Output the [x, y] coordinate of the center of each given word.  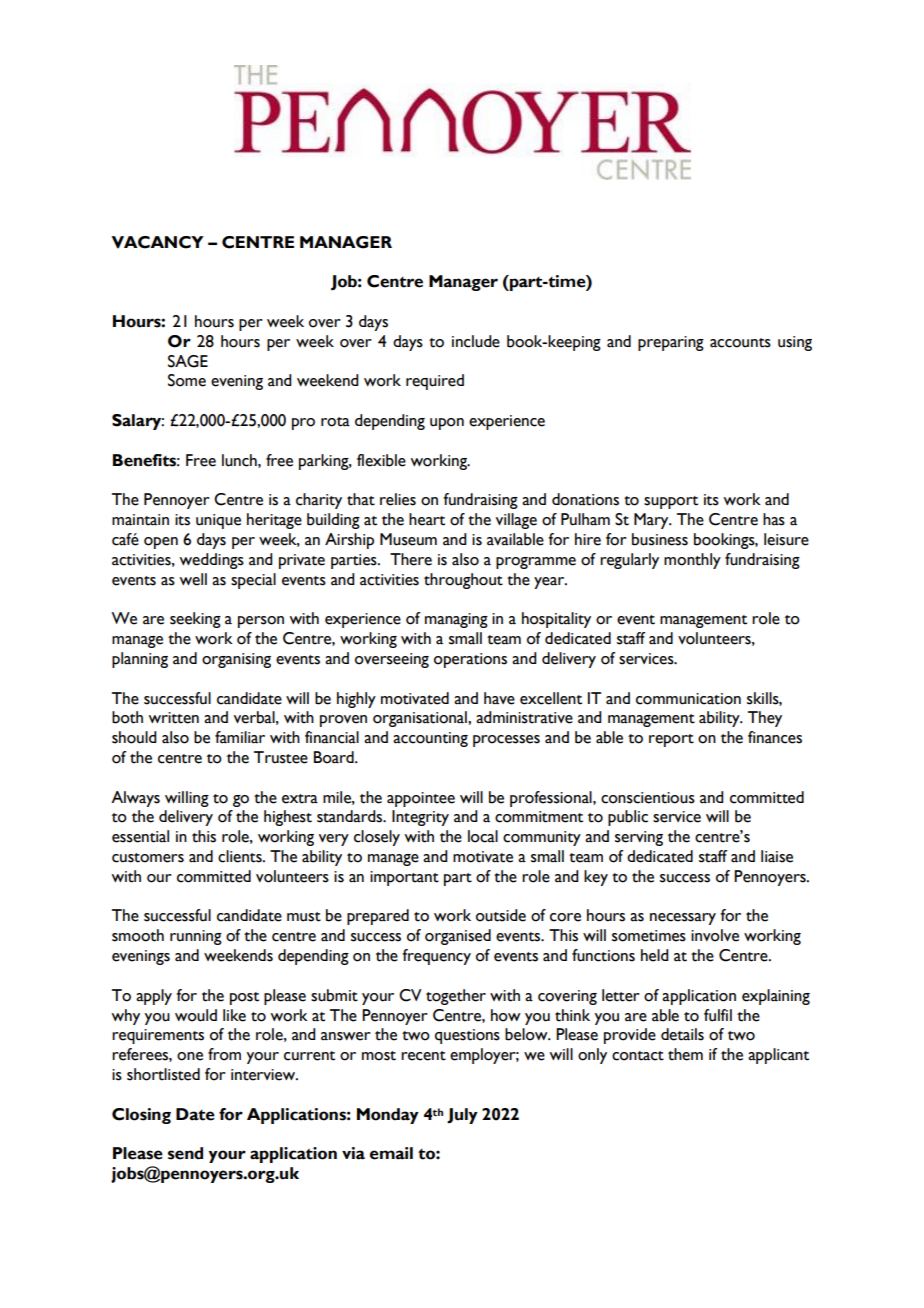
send [185, 1153]
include [476, 341]
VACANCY [157, 242]
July [462, 1116]
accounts [740, 343]
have [499, 698]
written [173, 718]
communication [688, 699]
